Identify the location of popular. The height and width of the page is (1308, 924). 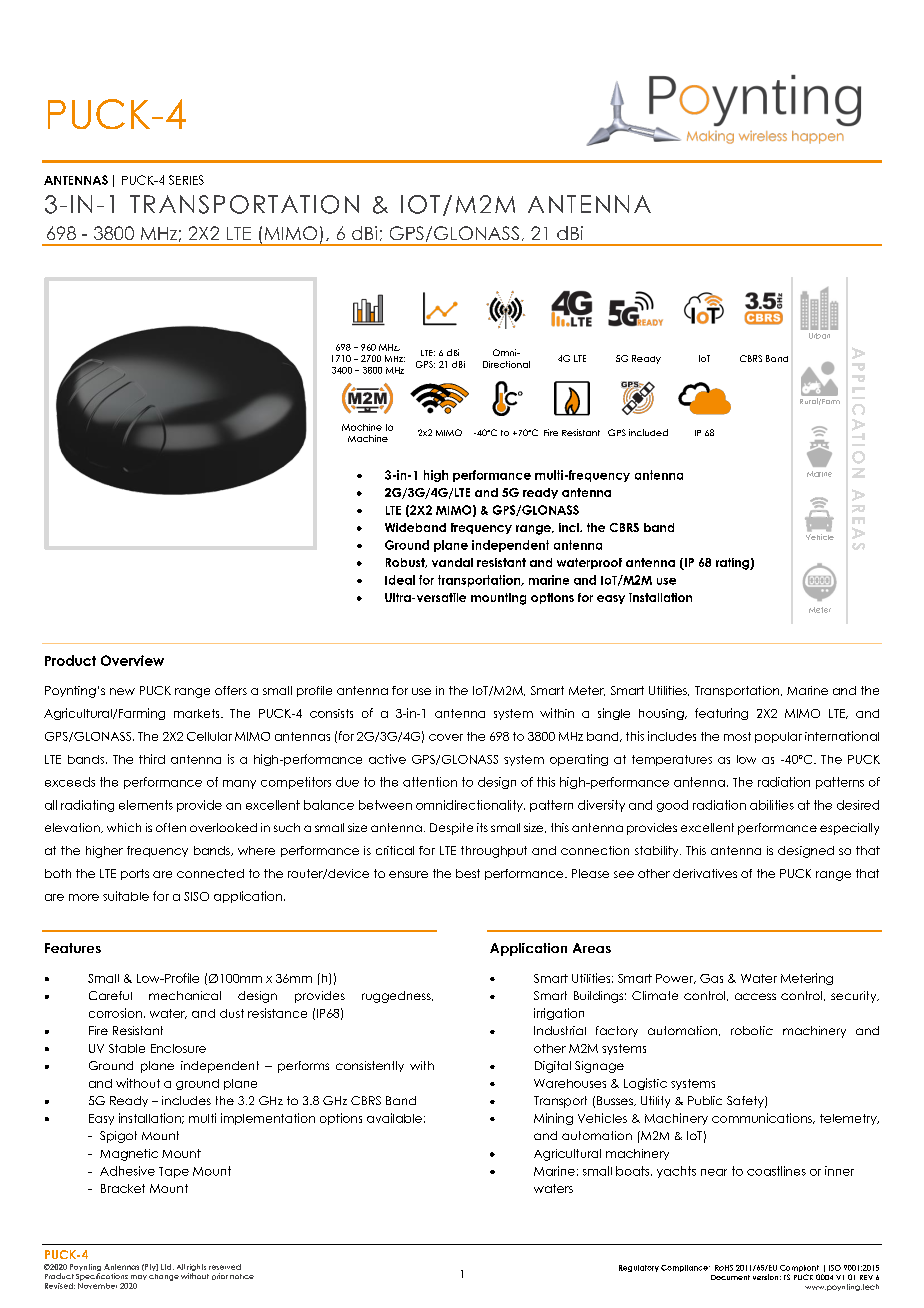
(778, 737).
